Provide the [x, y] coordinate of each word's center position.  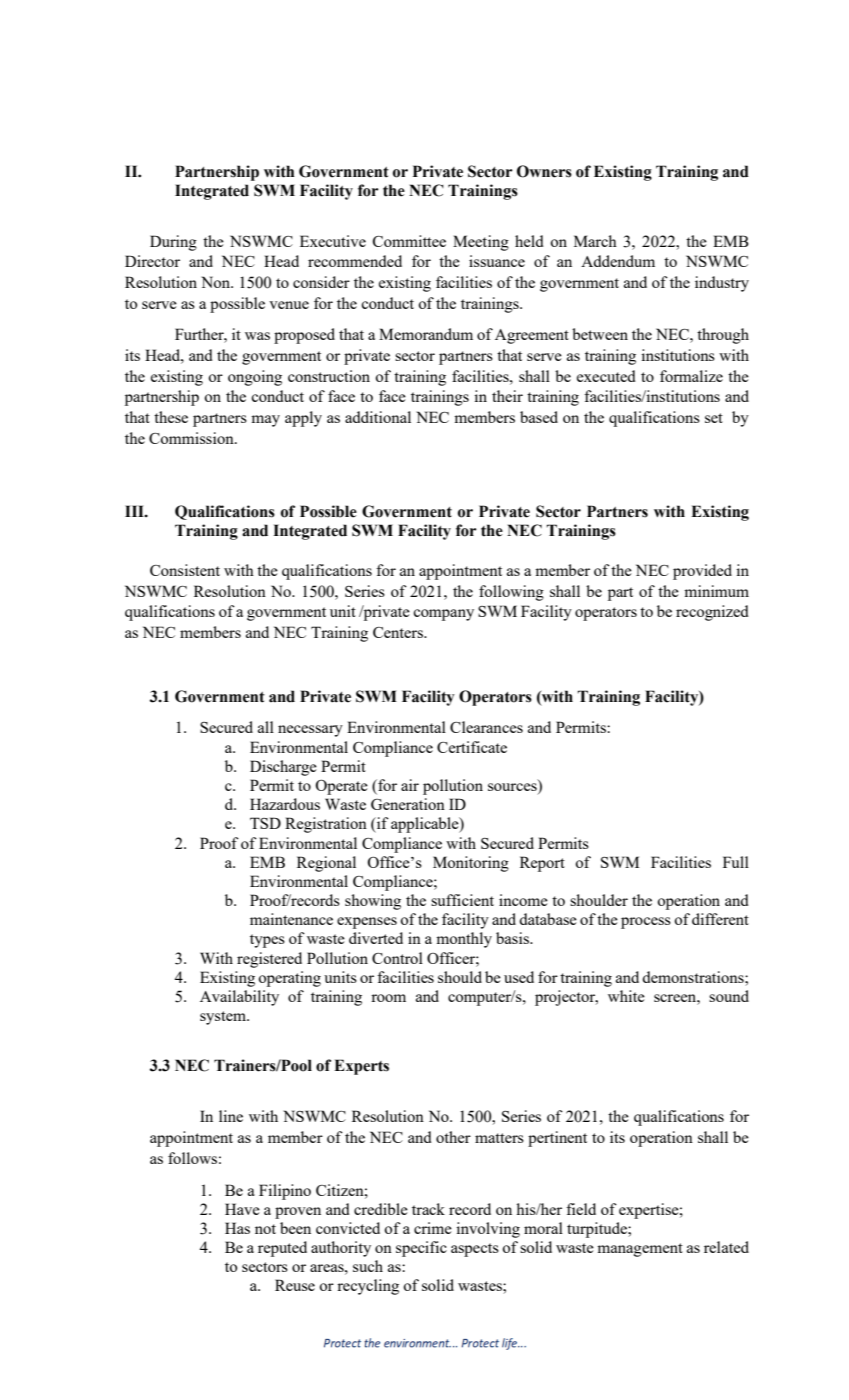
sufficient [462, 900]
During [173, 243]
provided [702, 572]
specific [421, 1249]
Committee [409, 241]
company [443, 615]
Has [237, 1228]
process [646, 923]
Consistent [185, 570]
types [267, 941]
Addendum [618, 261]
